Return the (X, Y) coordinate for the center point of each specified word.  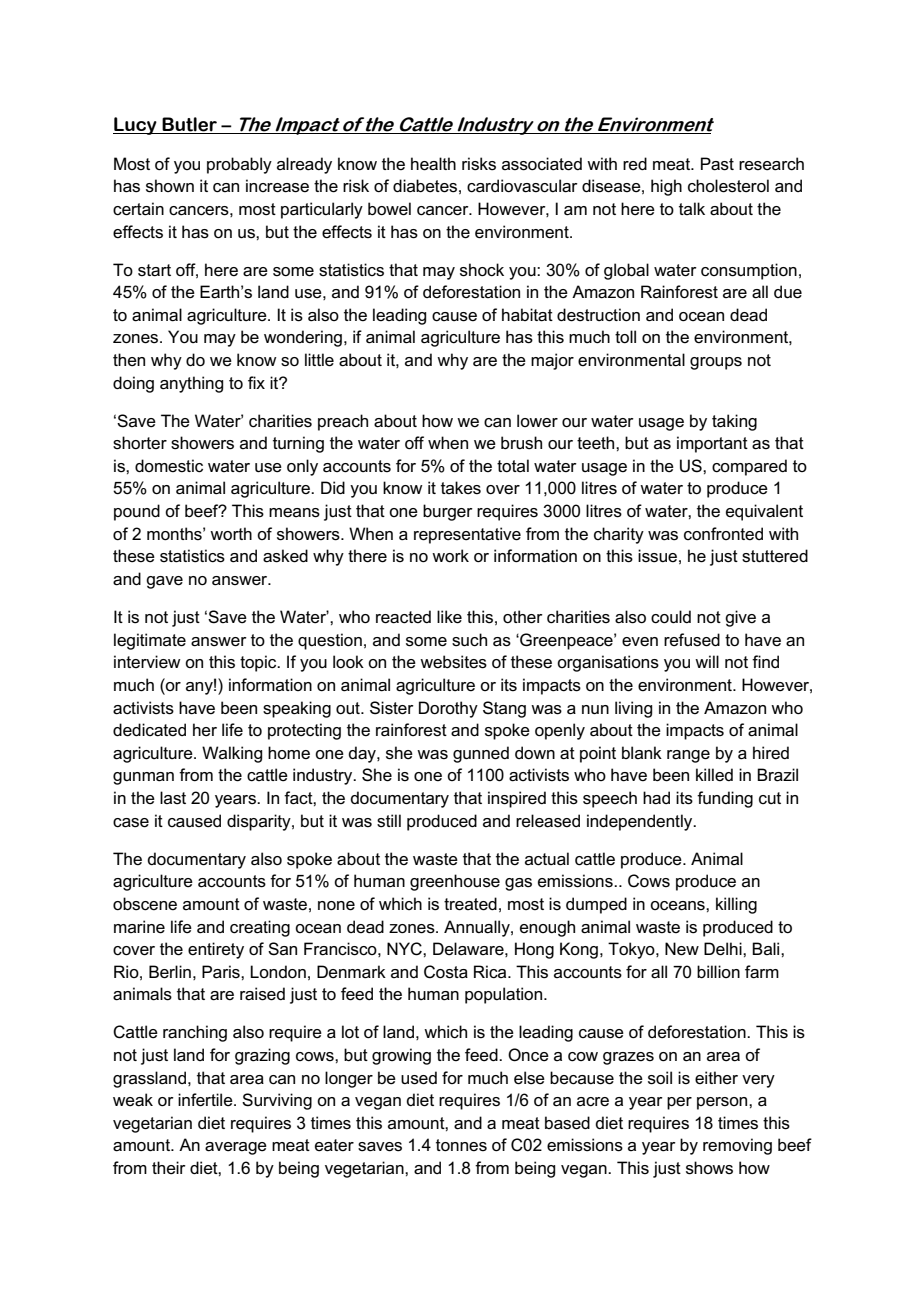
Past (717, 164)
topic (259, 663)
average (236, 1148)
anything (191, 384)
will (707, 661)
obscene (145, 904)
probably (239, 165)
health (433, 164)
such (469, 640)
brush (521, 443)
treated (470, 904)
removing (737, 1146)
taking (734, 422)
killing (736, 905)
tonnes (461, 1145)
